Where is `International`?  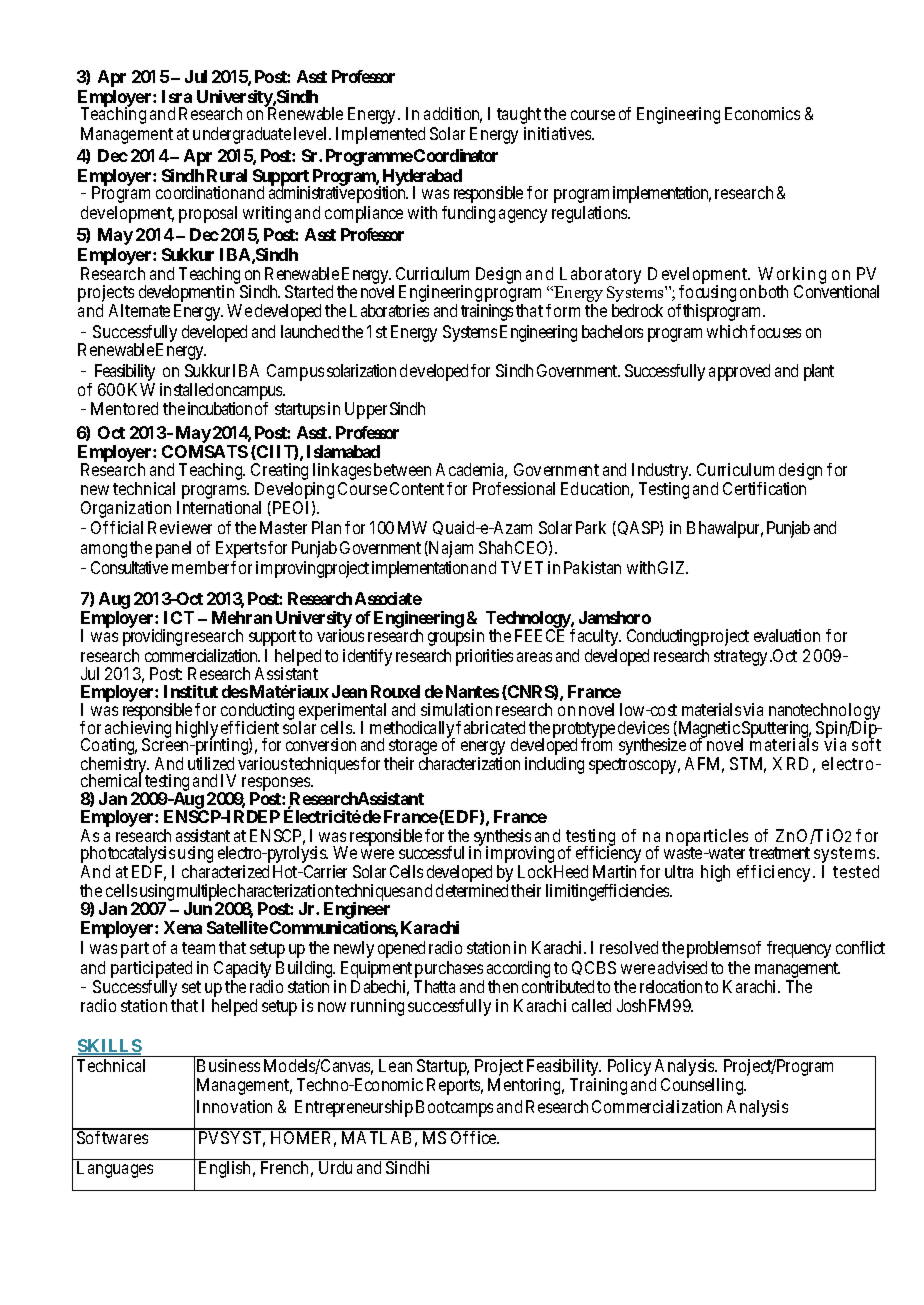 International is located at coordinates (219, 507).
